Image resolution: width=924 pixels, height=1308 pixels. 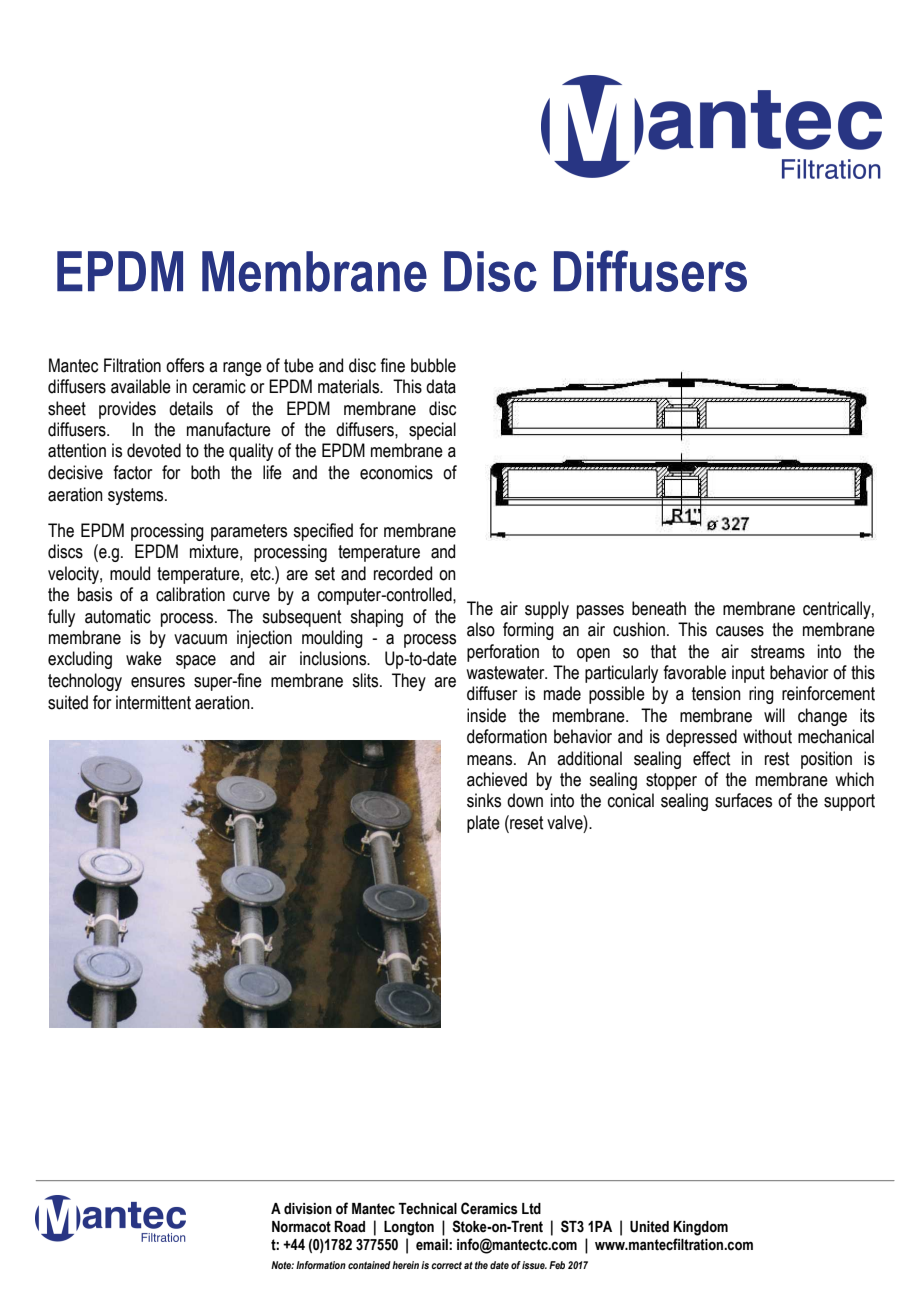 I want to click on bubble, so click(x=433, y=365).
